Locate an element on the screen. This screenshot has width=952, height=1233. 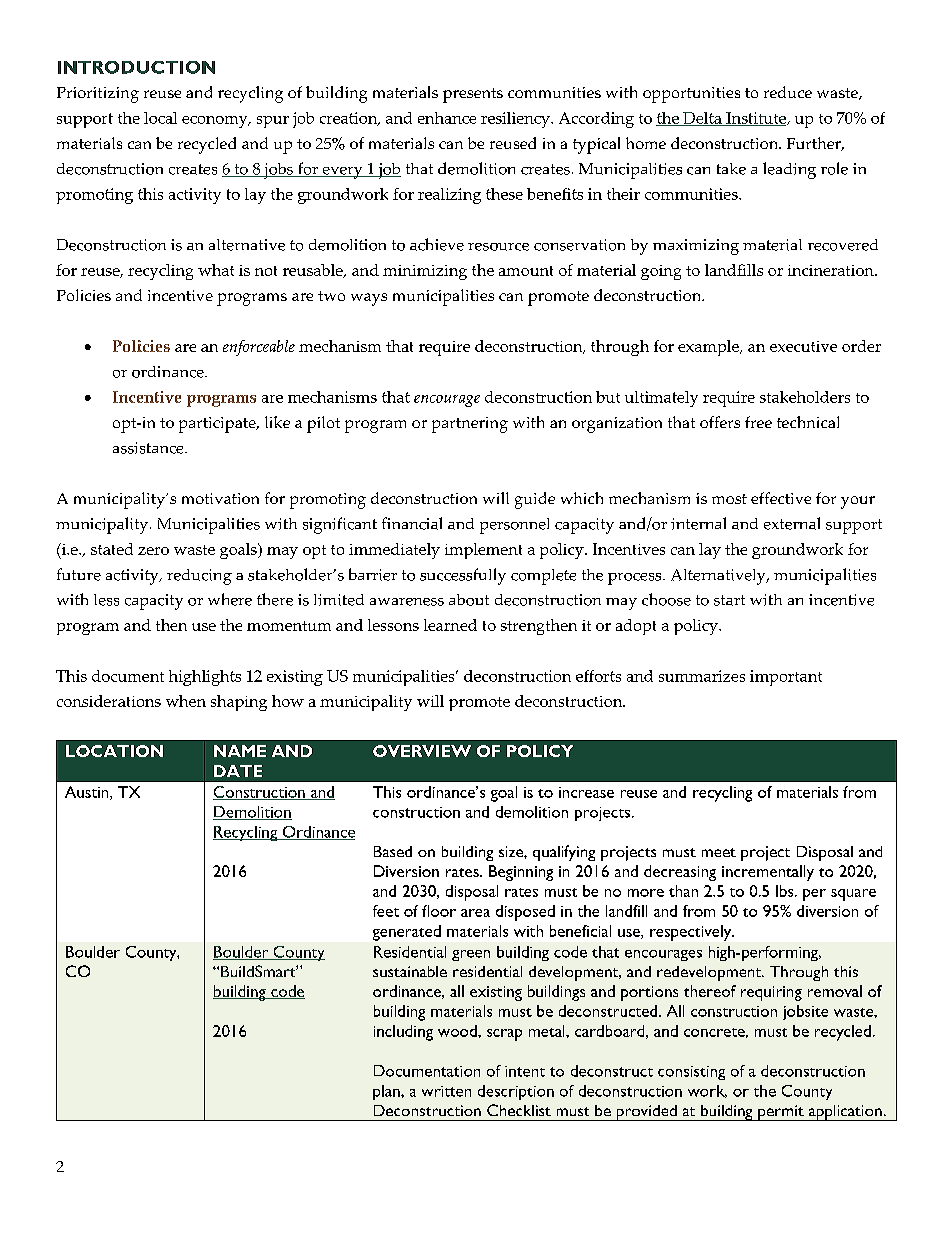
presents is located at coordinates (473, 95).
